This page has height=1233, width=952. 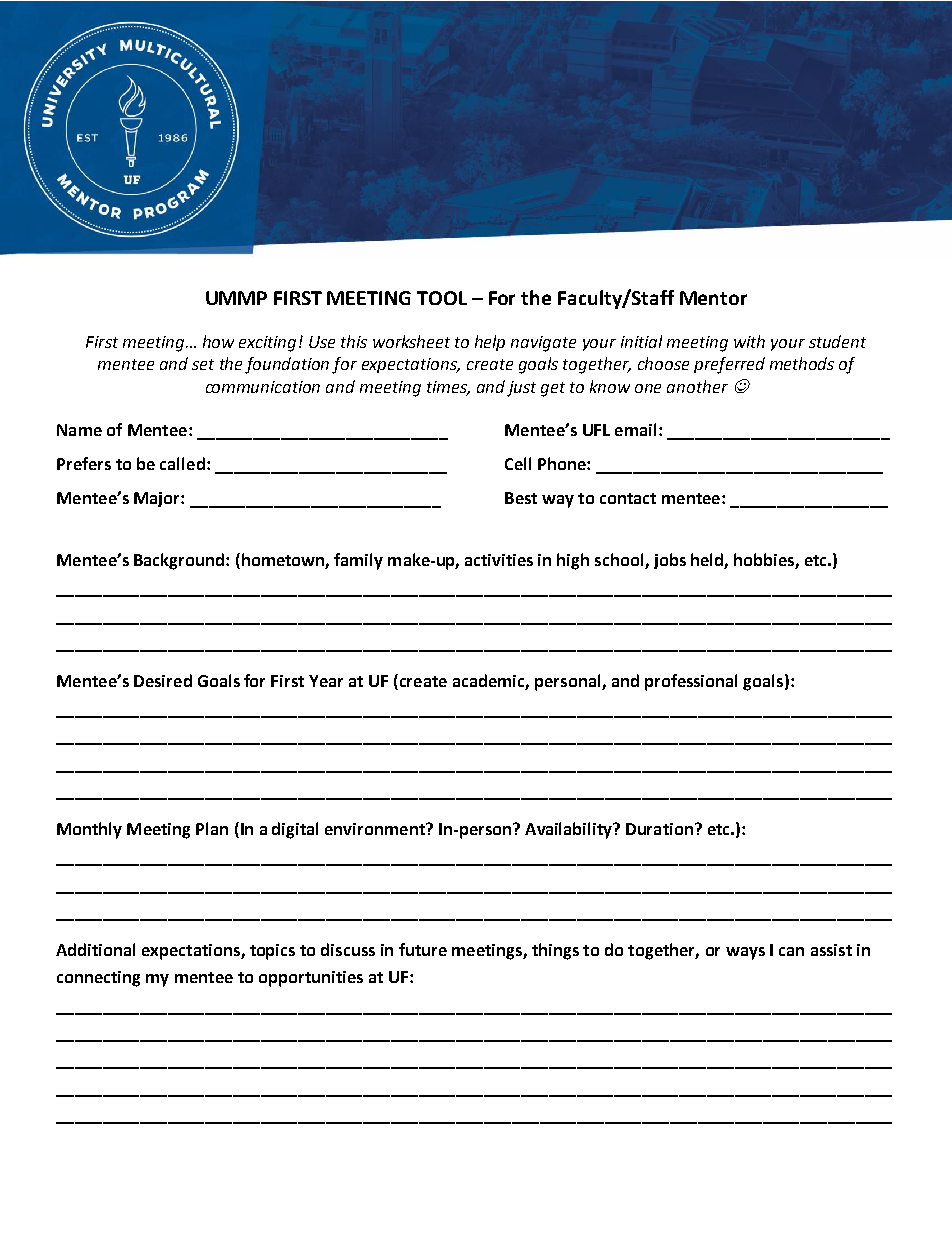 What do you see at coordinates (423, 949) in the page?
I see `future` at bounding box center [423, 949].
